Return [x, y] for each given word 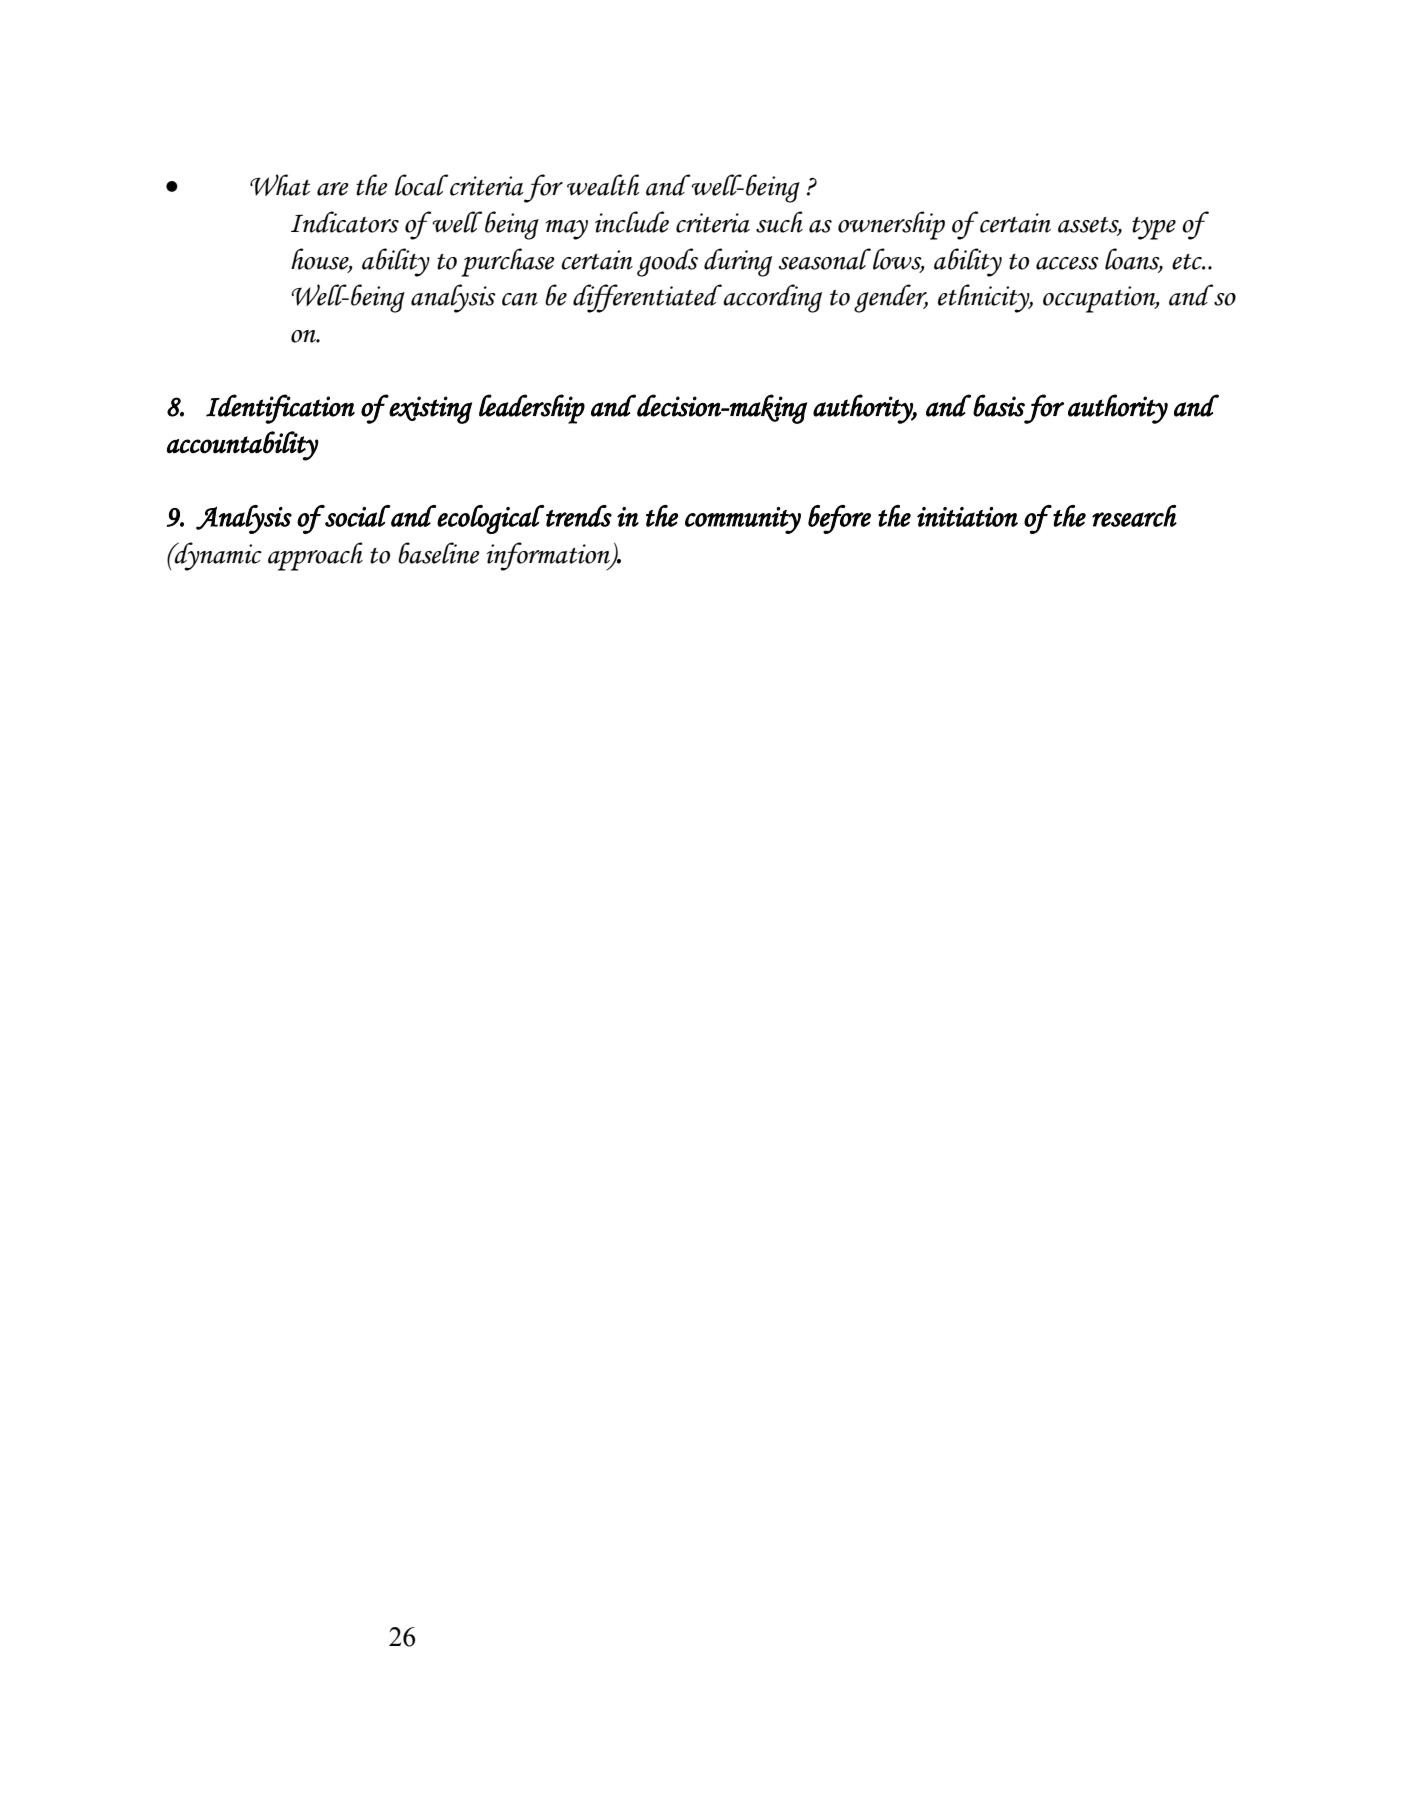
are [333, 189]
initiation [967, 517]
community [743, 520]
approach [315, 556]
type [1154, 228]
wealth [603, 185]
